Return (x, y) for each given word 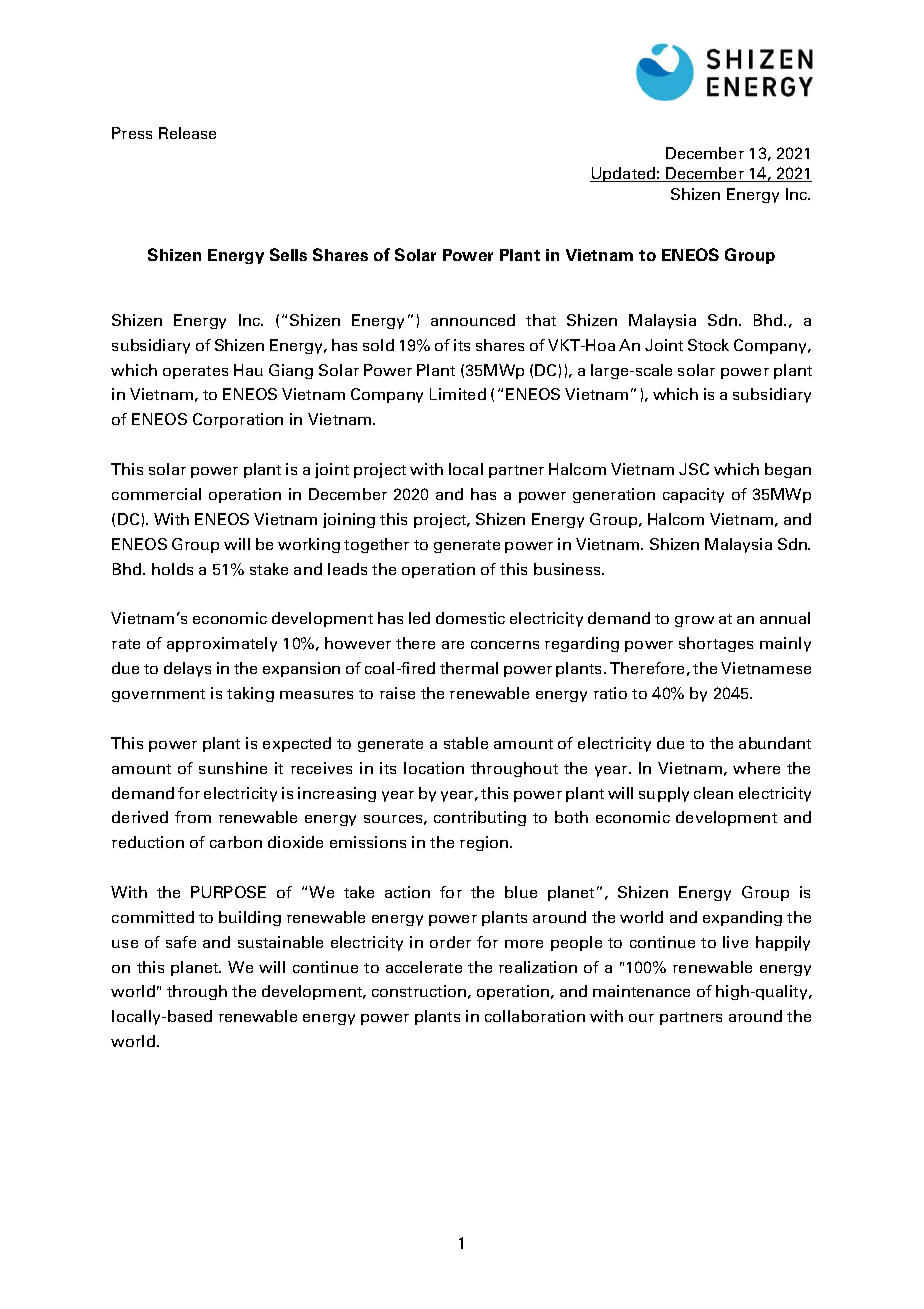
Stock (708, 345)
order (450, 942)
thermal (469, 668)
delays (187, 669)
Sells (288, 254)
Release (187, 133)
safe (181, 942)
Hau (248, 370)
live (735, 942)
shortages (716, 644)
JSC (694, 469)
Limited (458, 394)
